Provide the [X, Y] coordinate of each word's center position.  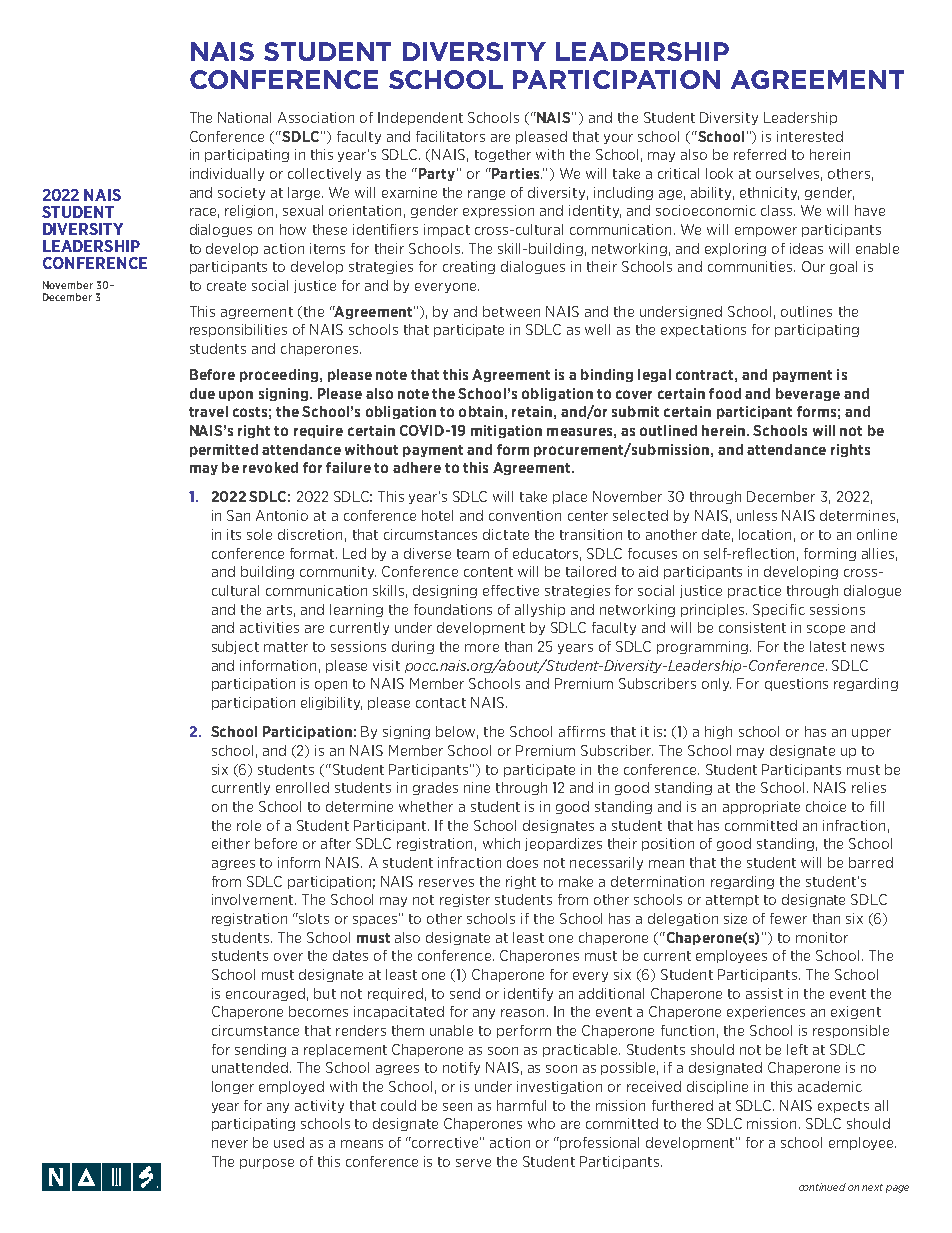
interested [810, 136]
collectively [324, 174]
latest [828, 646]
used [289, 1142]
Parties [516, 173]
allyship [540, 610]
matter [286, 647]
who [541, 1123]
